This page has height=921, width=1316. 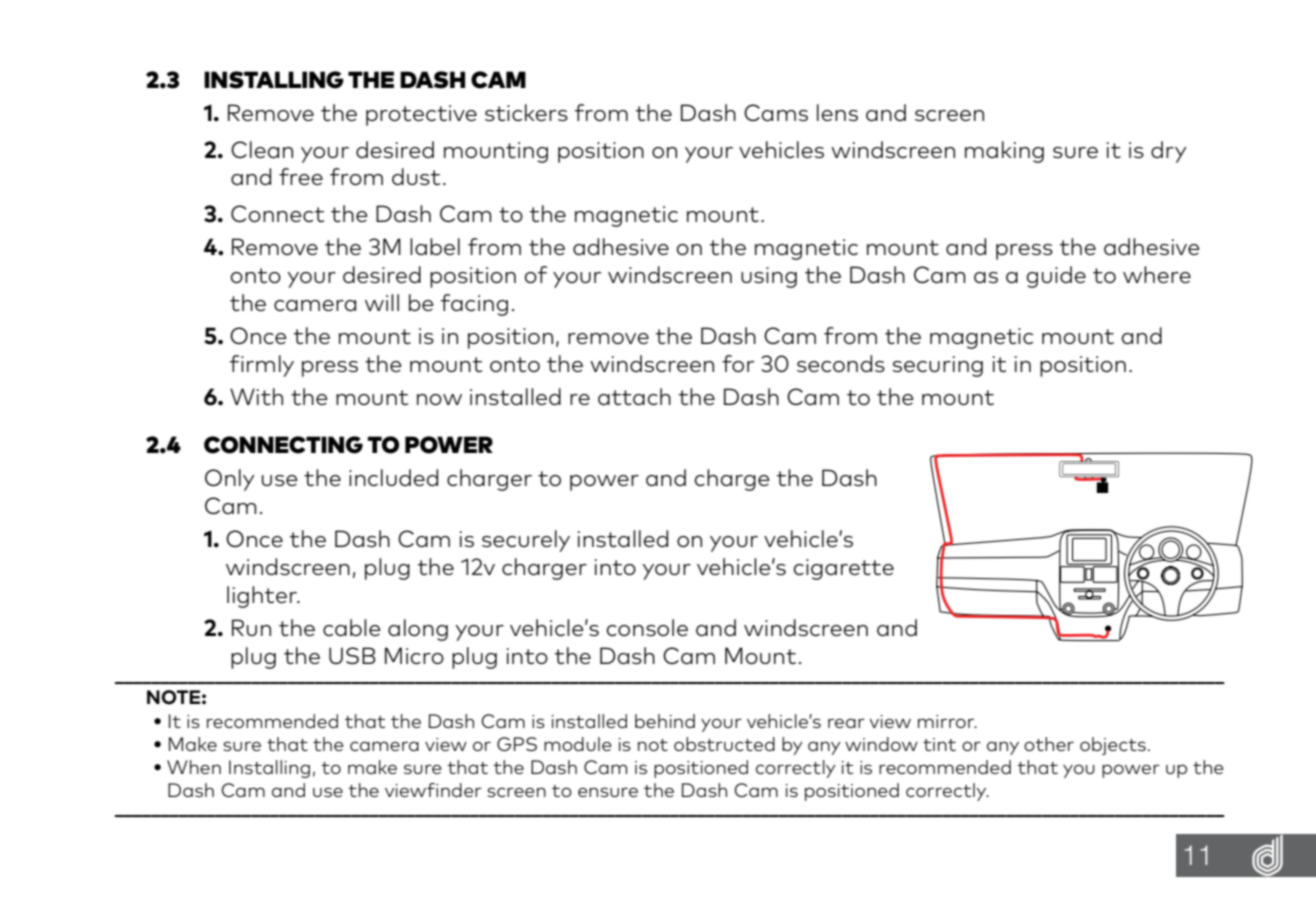 What do you see at coordinates (352, 627) in the page?
I see `cable` at bounding box center [352, 627].
